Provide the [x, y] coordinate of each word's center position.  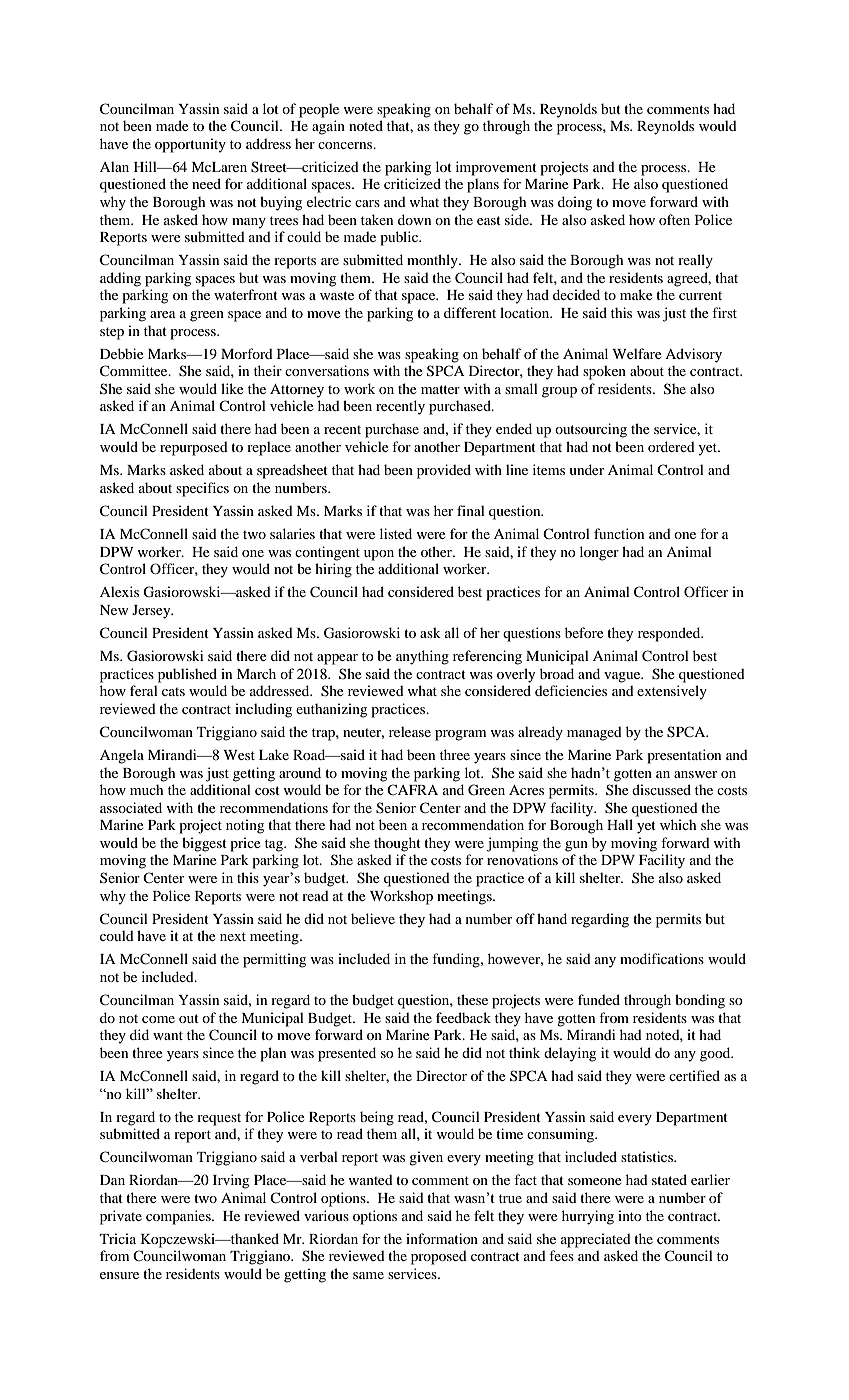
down [414, 219]
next [233, 936]
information [442, 1238]
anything [422, 657]
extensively [672, 692]
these [472, 999]
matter [440, 389]
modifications [662, 958]
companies [179, 1217]
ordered [671, 446]
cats [173, 691]
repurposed [194, 448]
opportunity [190, 145]
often [674, 219]
